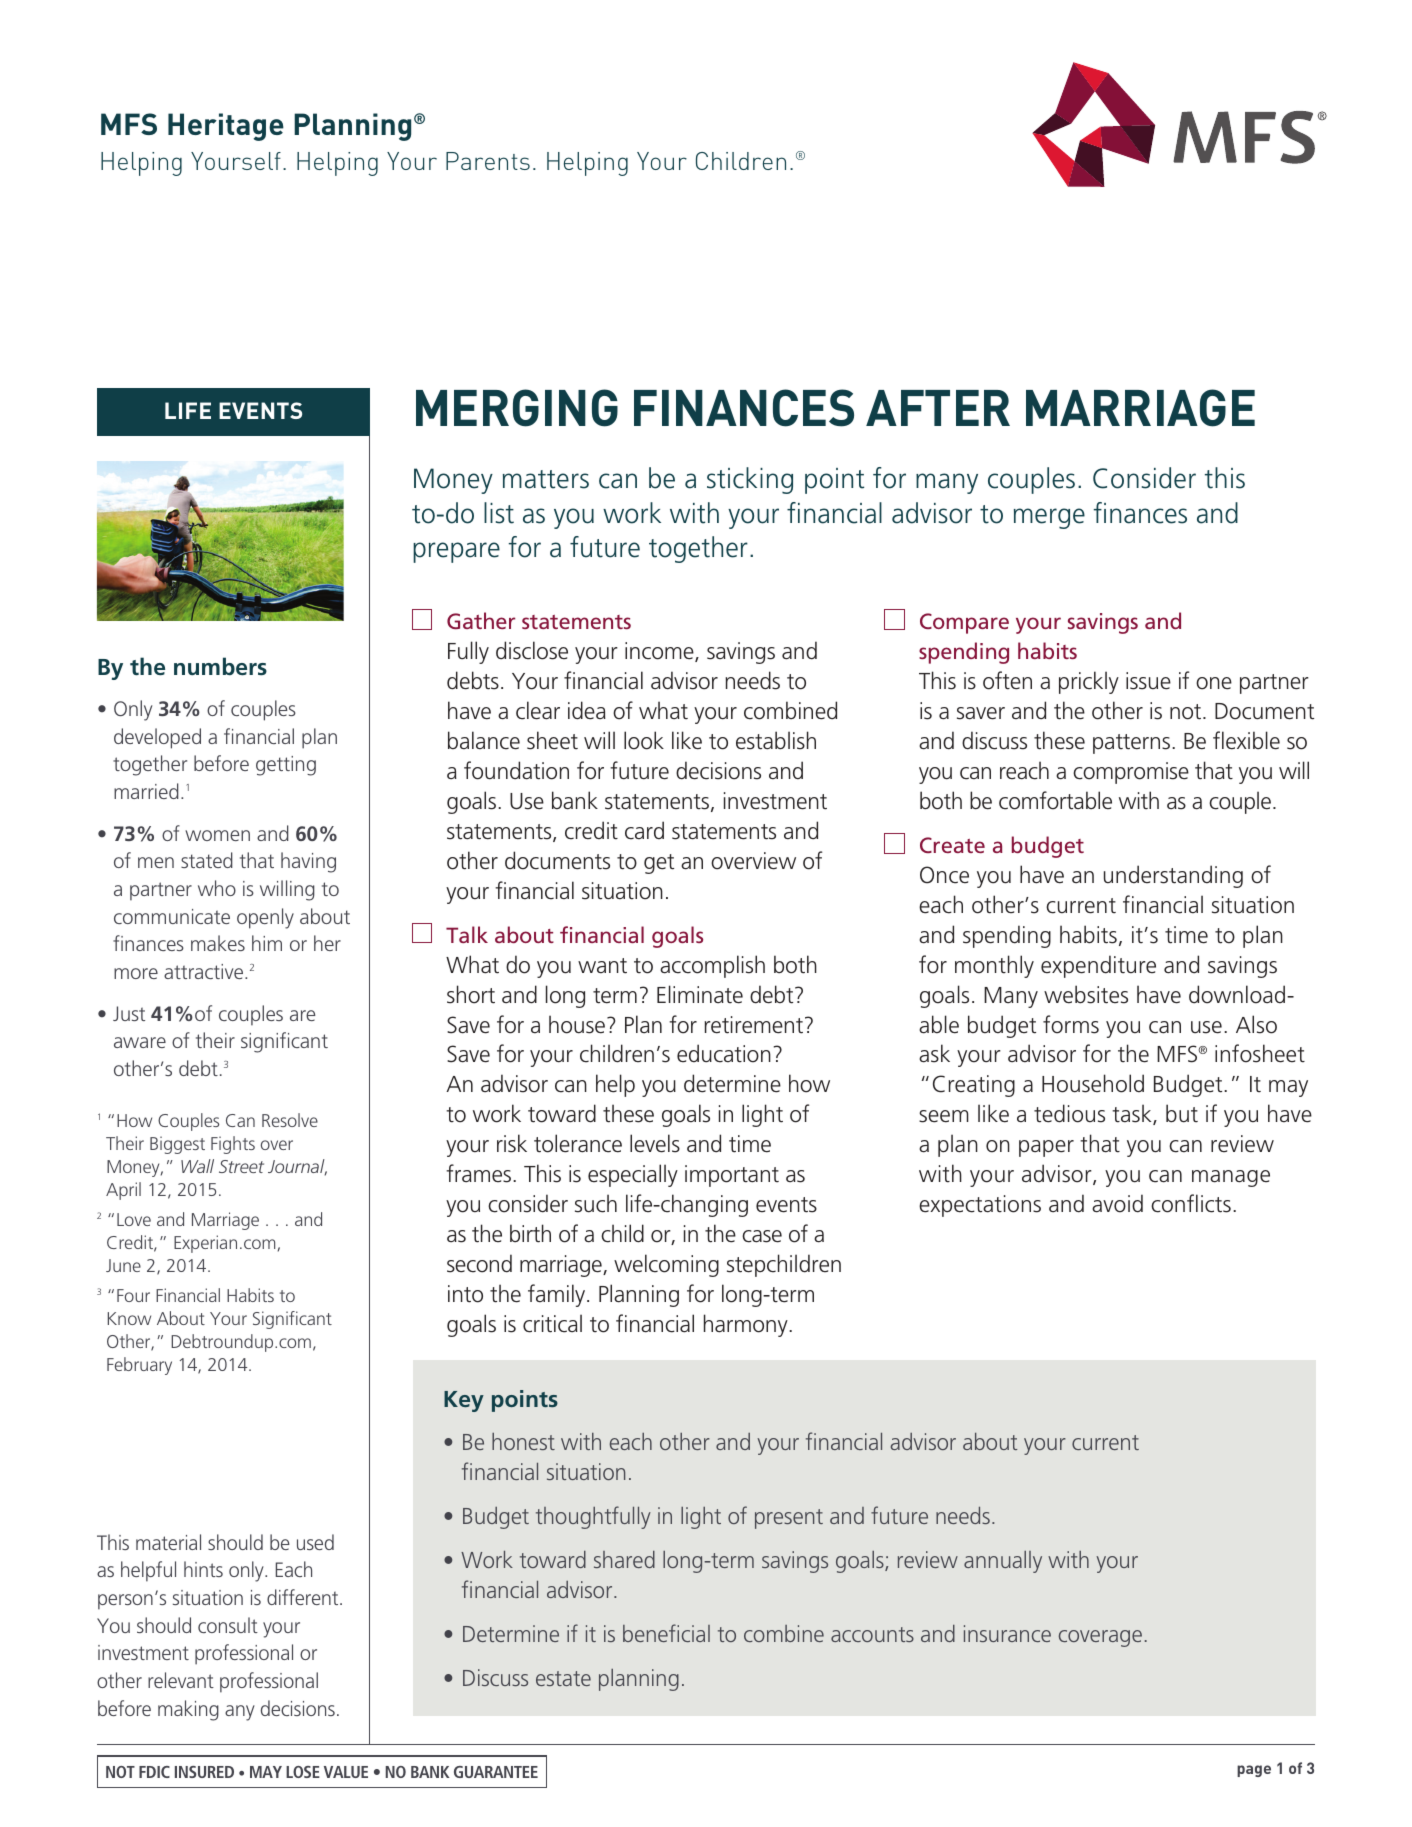 Image resolution: width=1412 pixels, height=1827 pixels. I want to click on important, so click(732, 1176).
